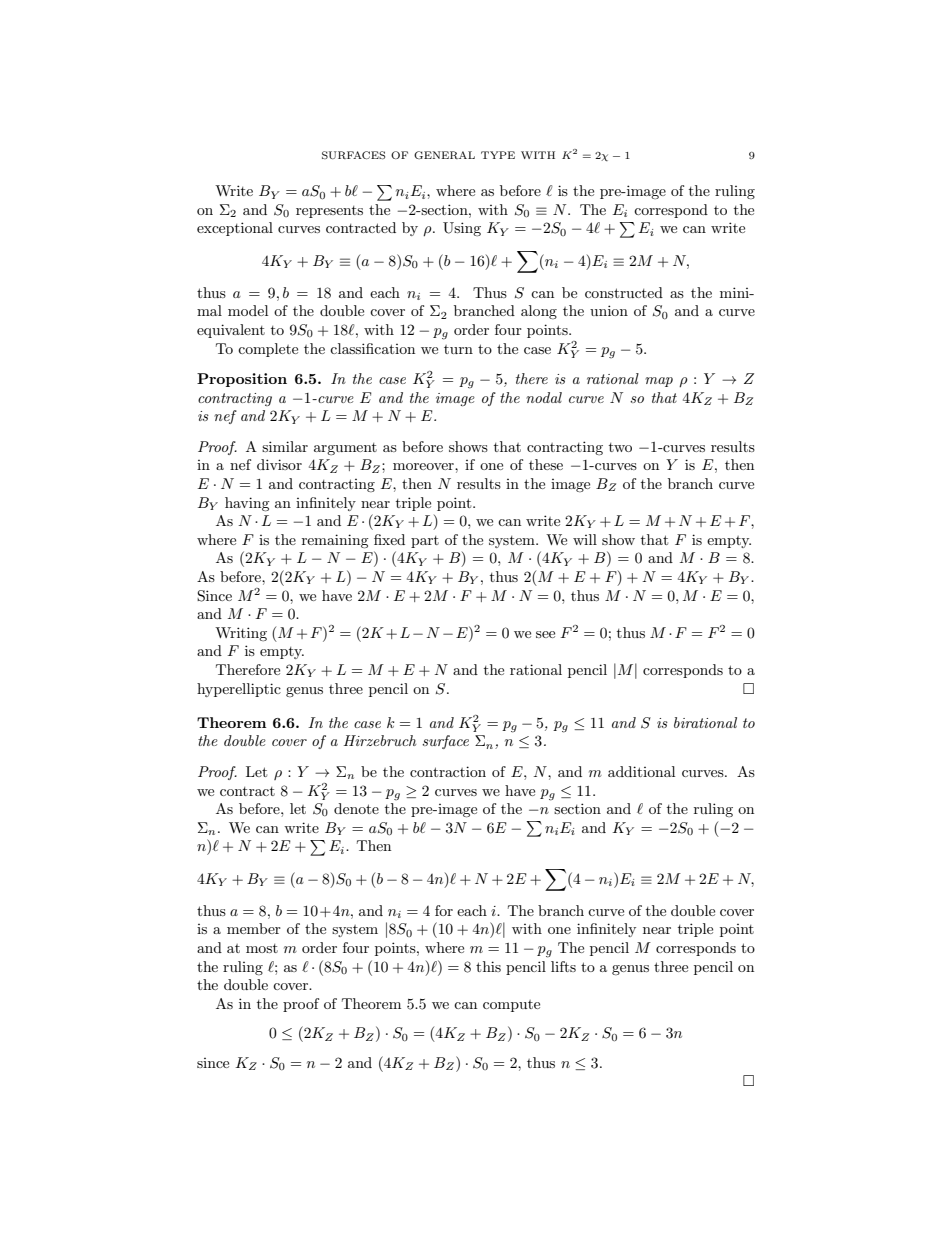 Image resolution: width=952 pixels, height=1233 pixels. What do you see at coordinates (329, 212) in the document?
I see `represents` at bounding box center [329, 212].
